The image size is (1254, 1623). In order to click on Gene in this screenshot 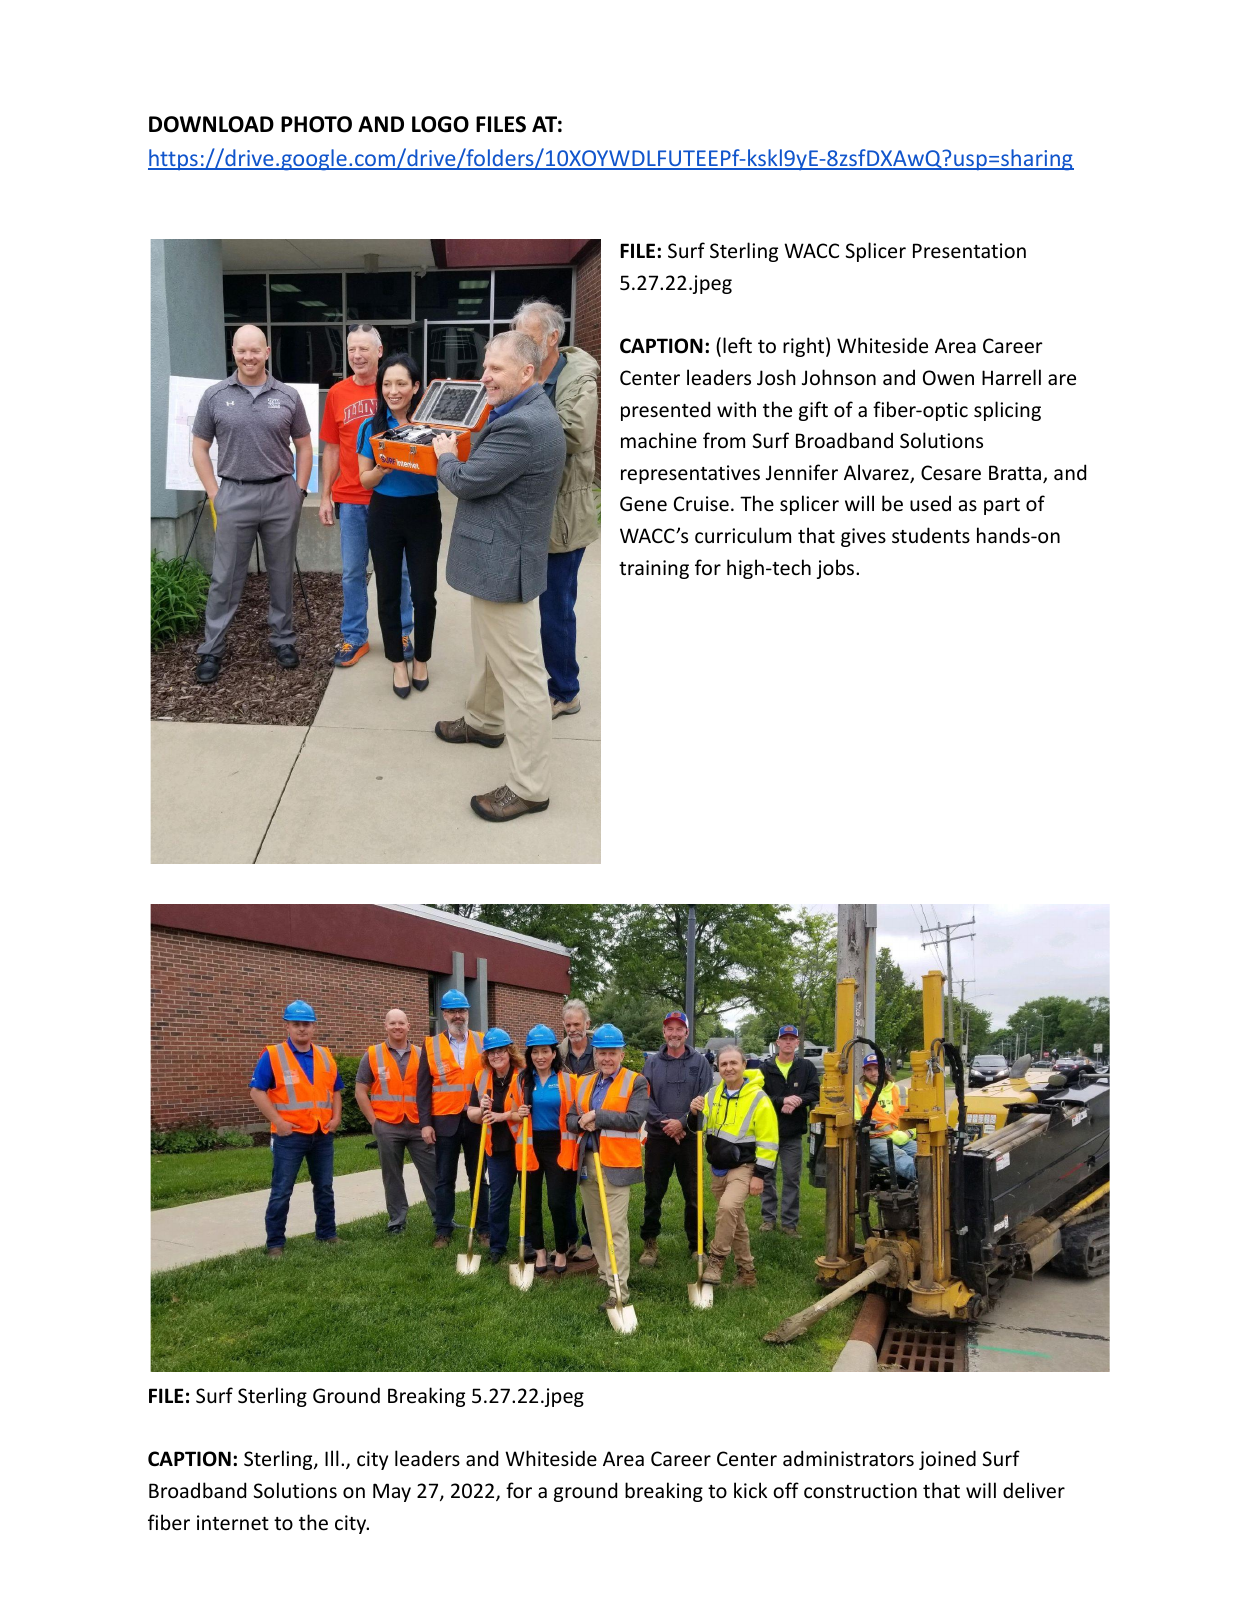, I will do `click(643, 504)`.
